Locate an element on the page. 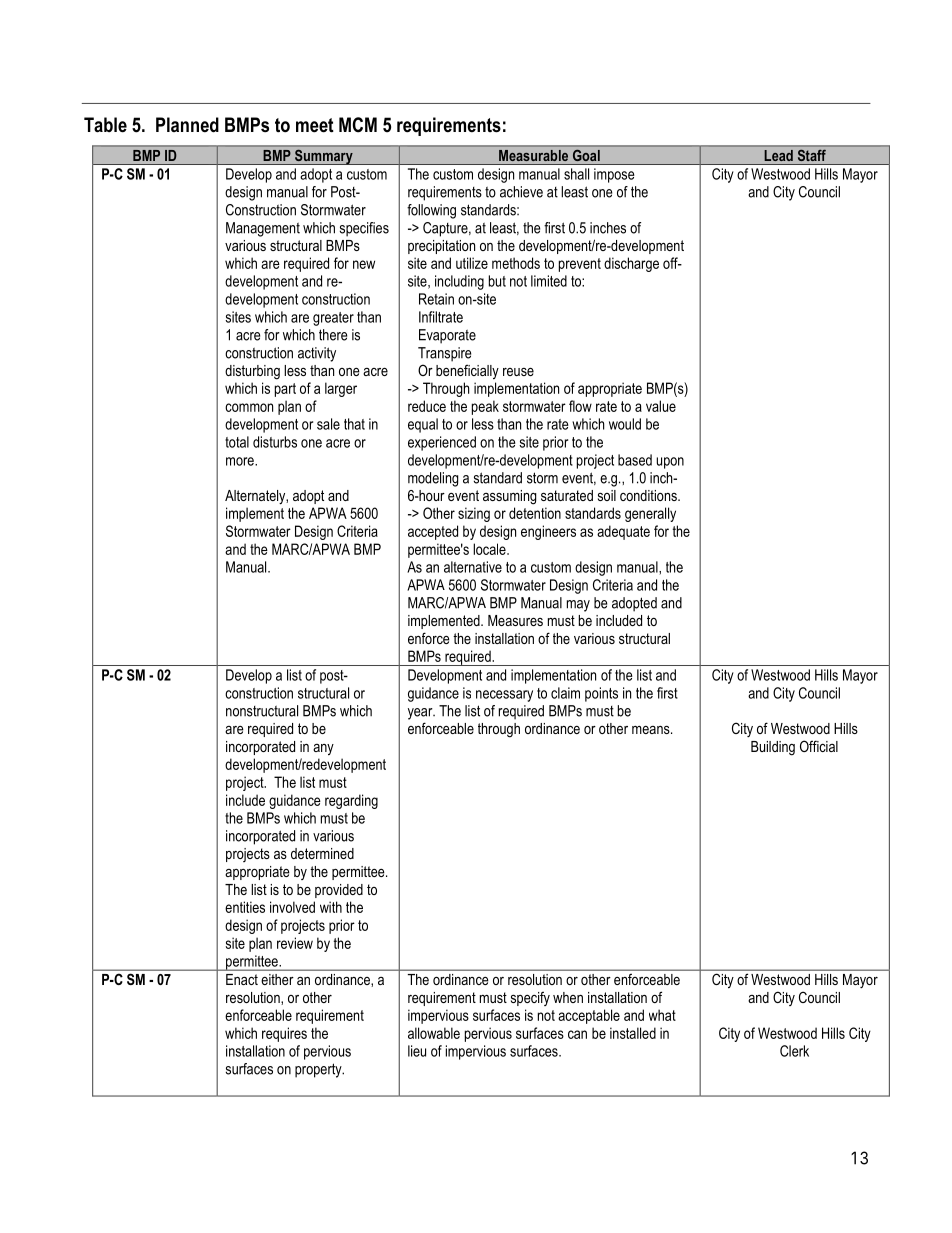  regarding is located at coordinates (351, 801).
